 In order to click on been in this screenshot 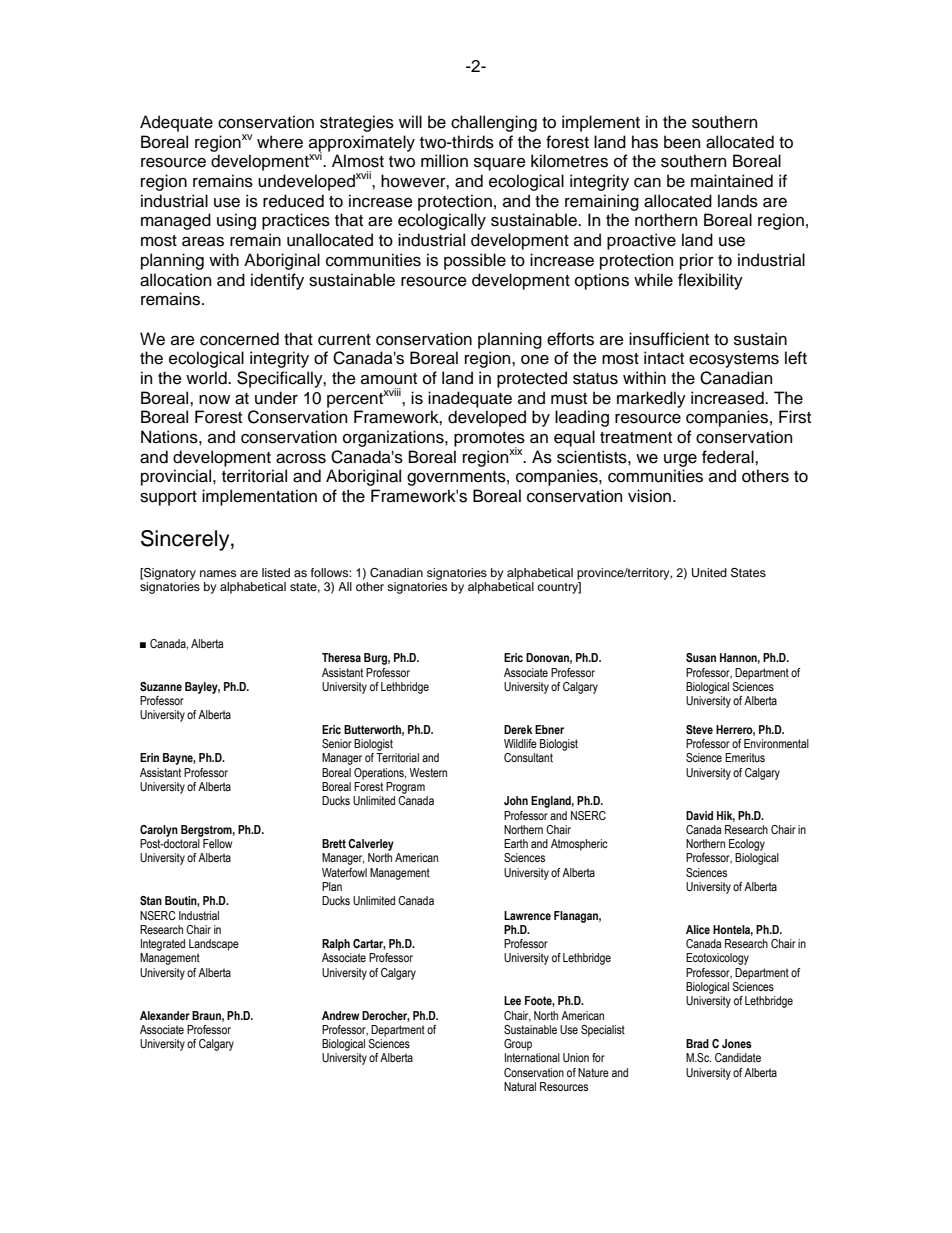, I will do `click(682, 142)`.
